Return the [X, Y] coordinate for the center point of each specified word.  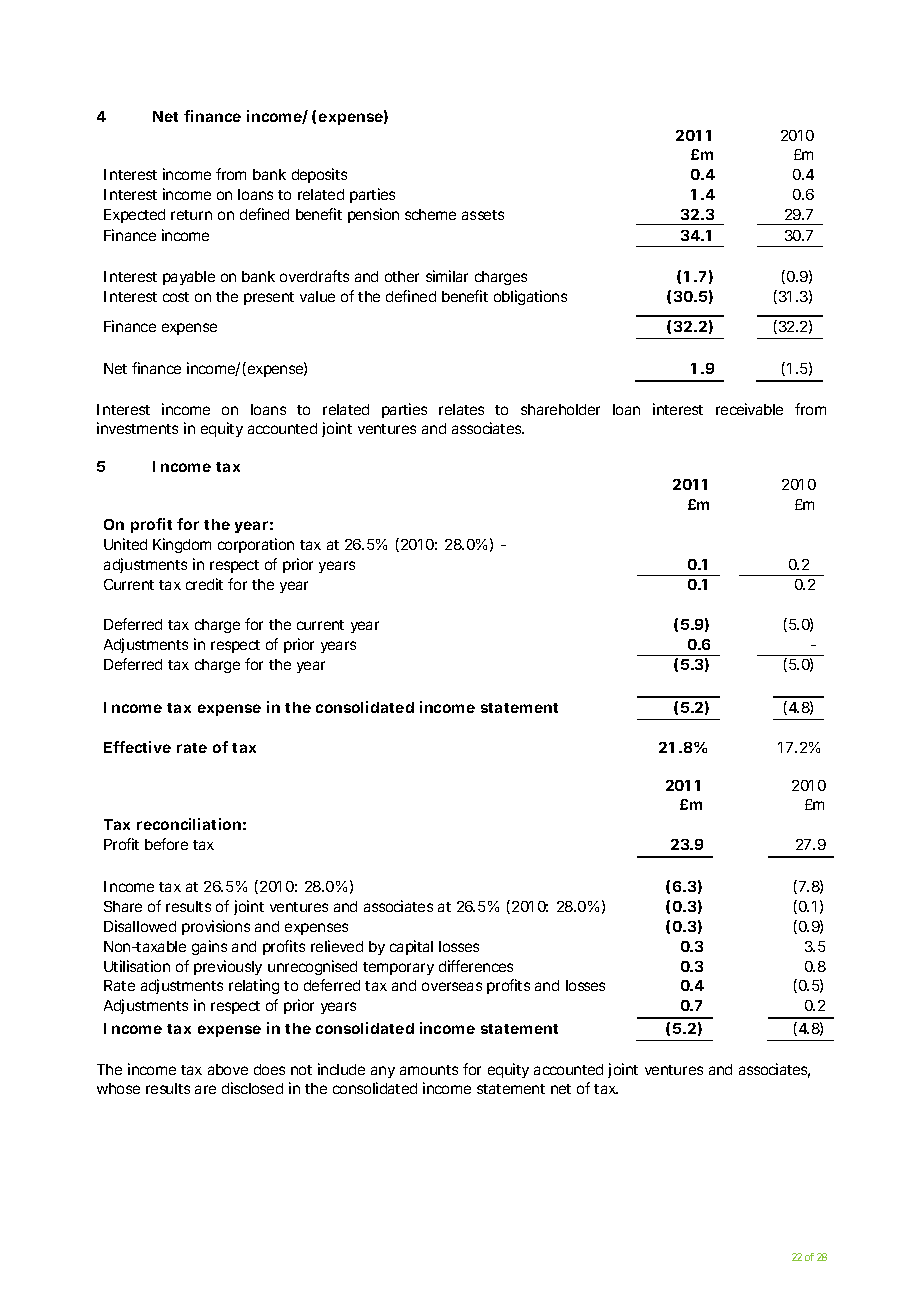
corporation [256, 545]
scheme [430, 214]
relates [461, 409]
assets [483, 215]
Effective [137, 747]
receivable [749, 409]
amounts [429, 1070]
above [228, 1069]
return [191, 215]
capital [411, 947]
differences [476, 966]
